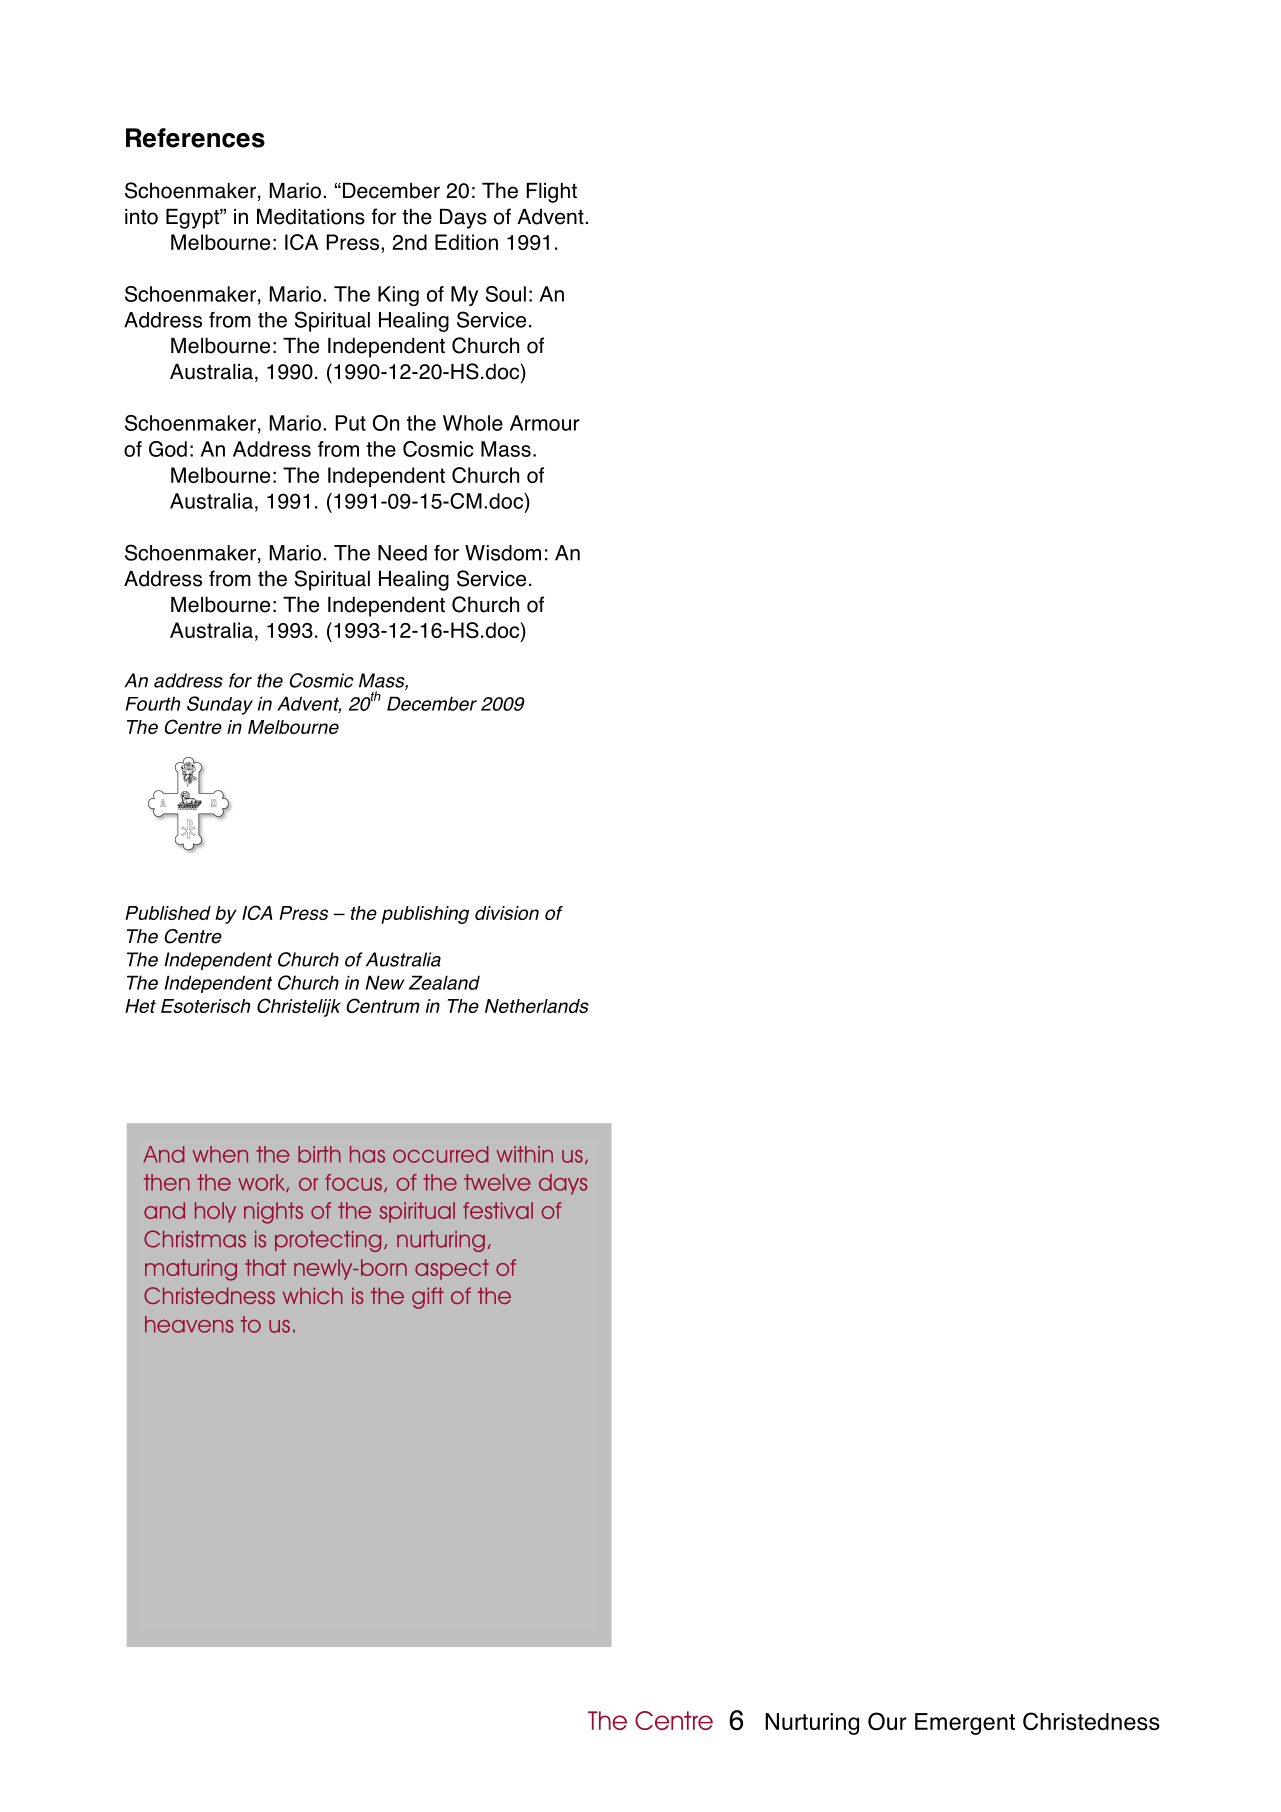 The image size is (1281, 1812). I want to click on Soul, so click(506, 294).
